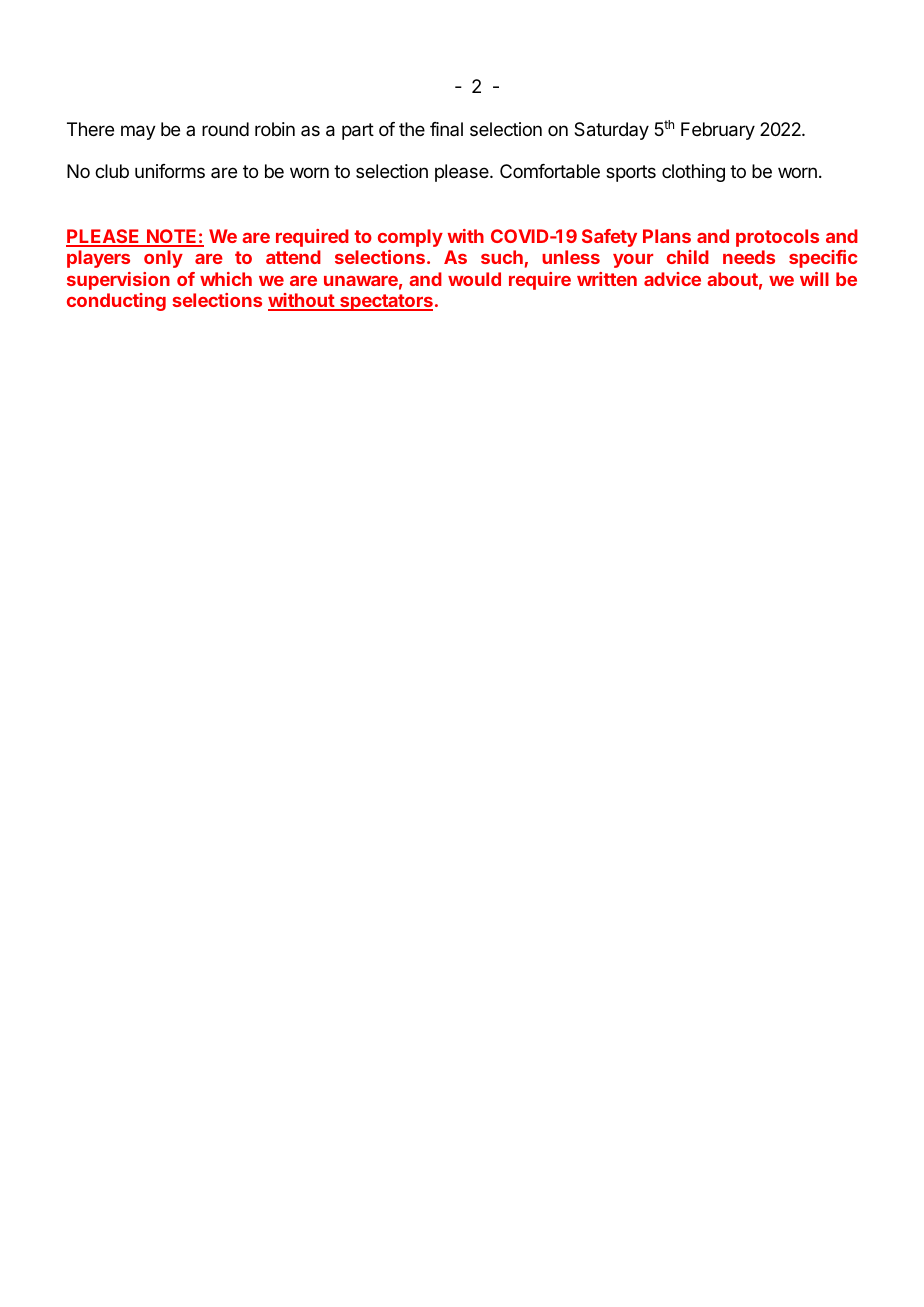 The width and height of the screenshot is (924, 1307). I want to click on conducting, so click(116, 302).
